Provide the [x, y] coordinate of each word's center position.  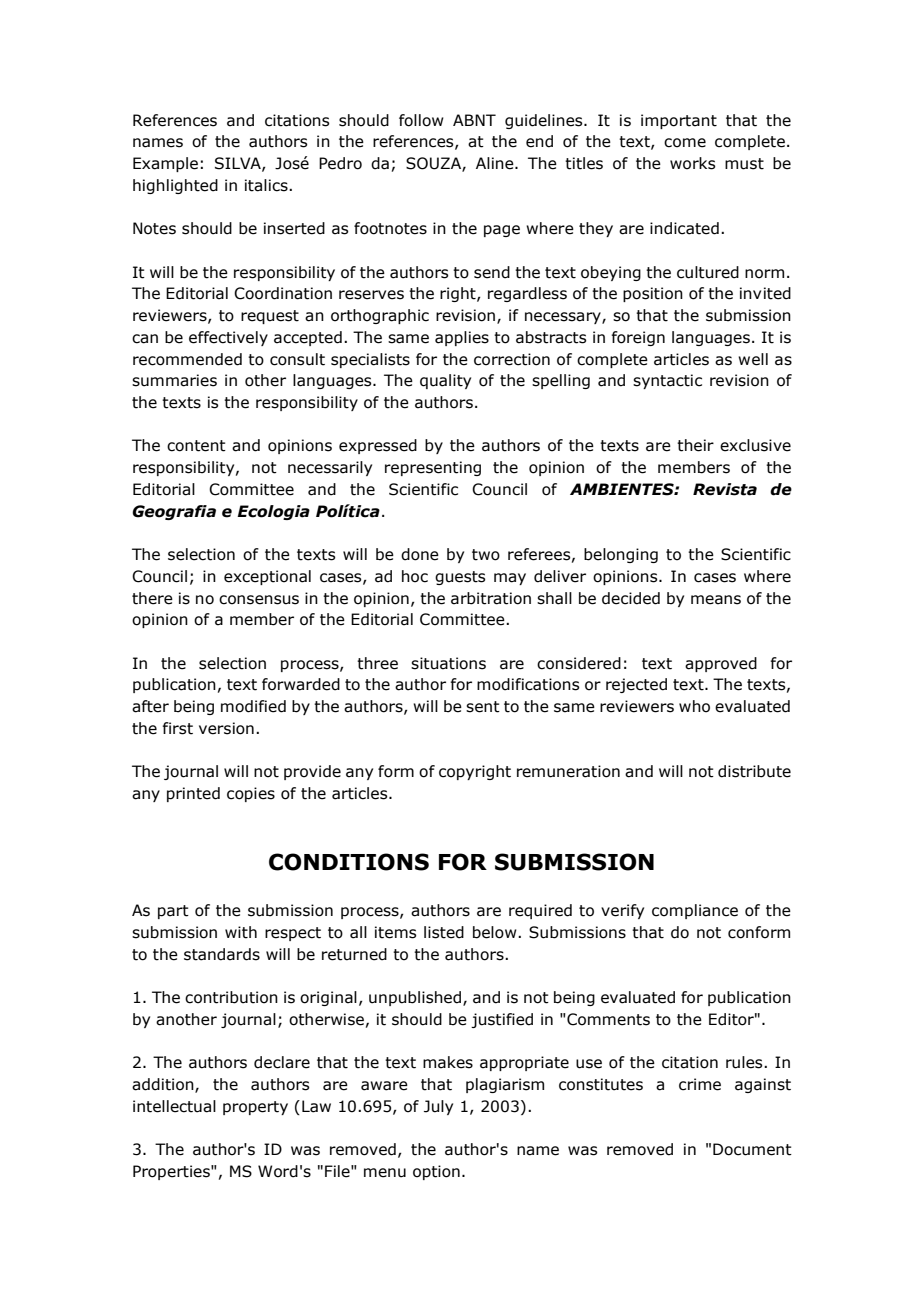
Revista [725, 489]
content [196, 446]
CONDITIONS [349, 862]
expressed [378, 446]
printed [193, 794]
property [255, 1108]
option [436, 1172]
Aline [496, 163]
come [685, 143]
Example [165, 164]
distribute [754, 771]
